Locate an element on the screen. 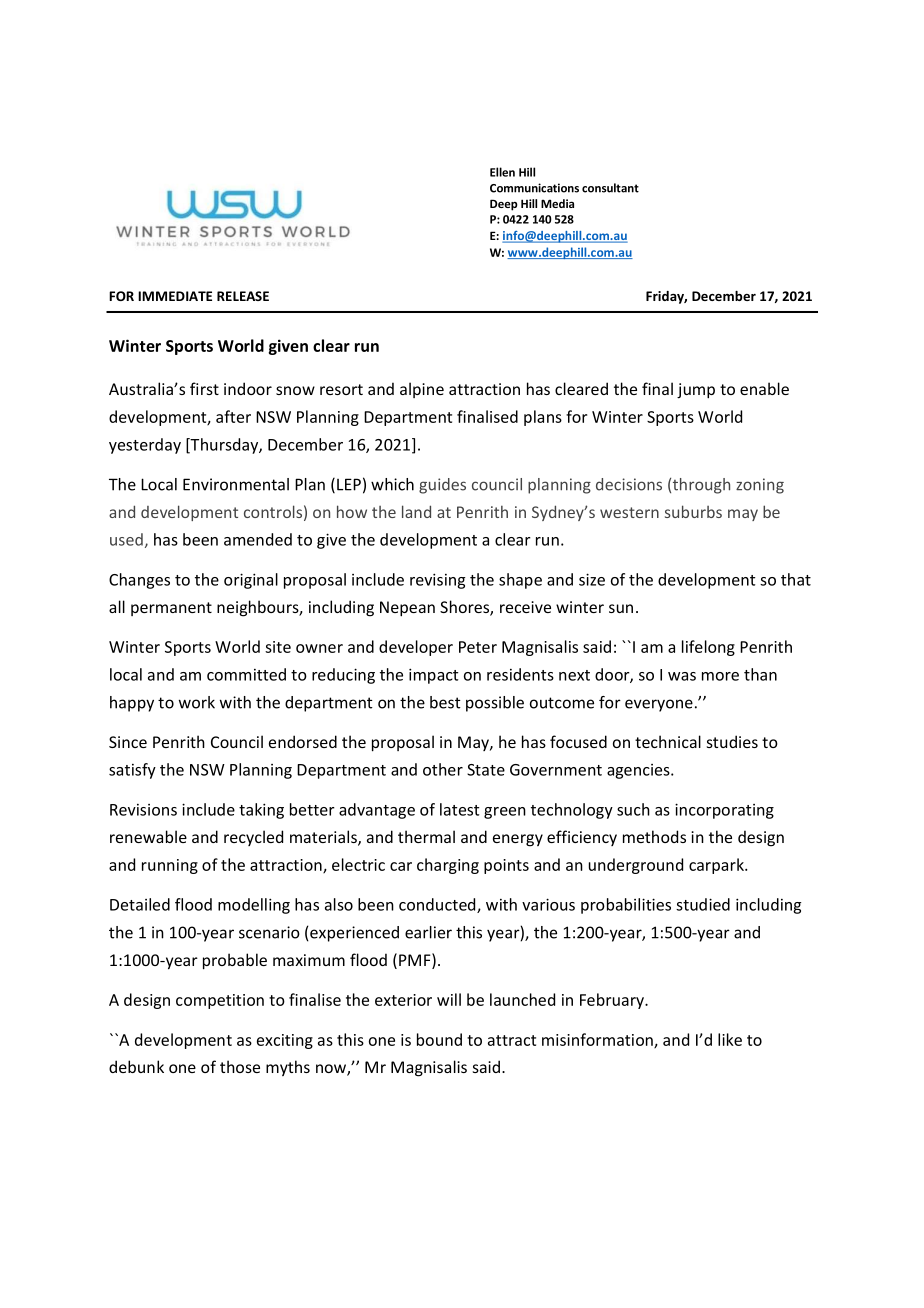  bound is located at coordinates (439, 1039).
